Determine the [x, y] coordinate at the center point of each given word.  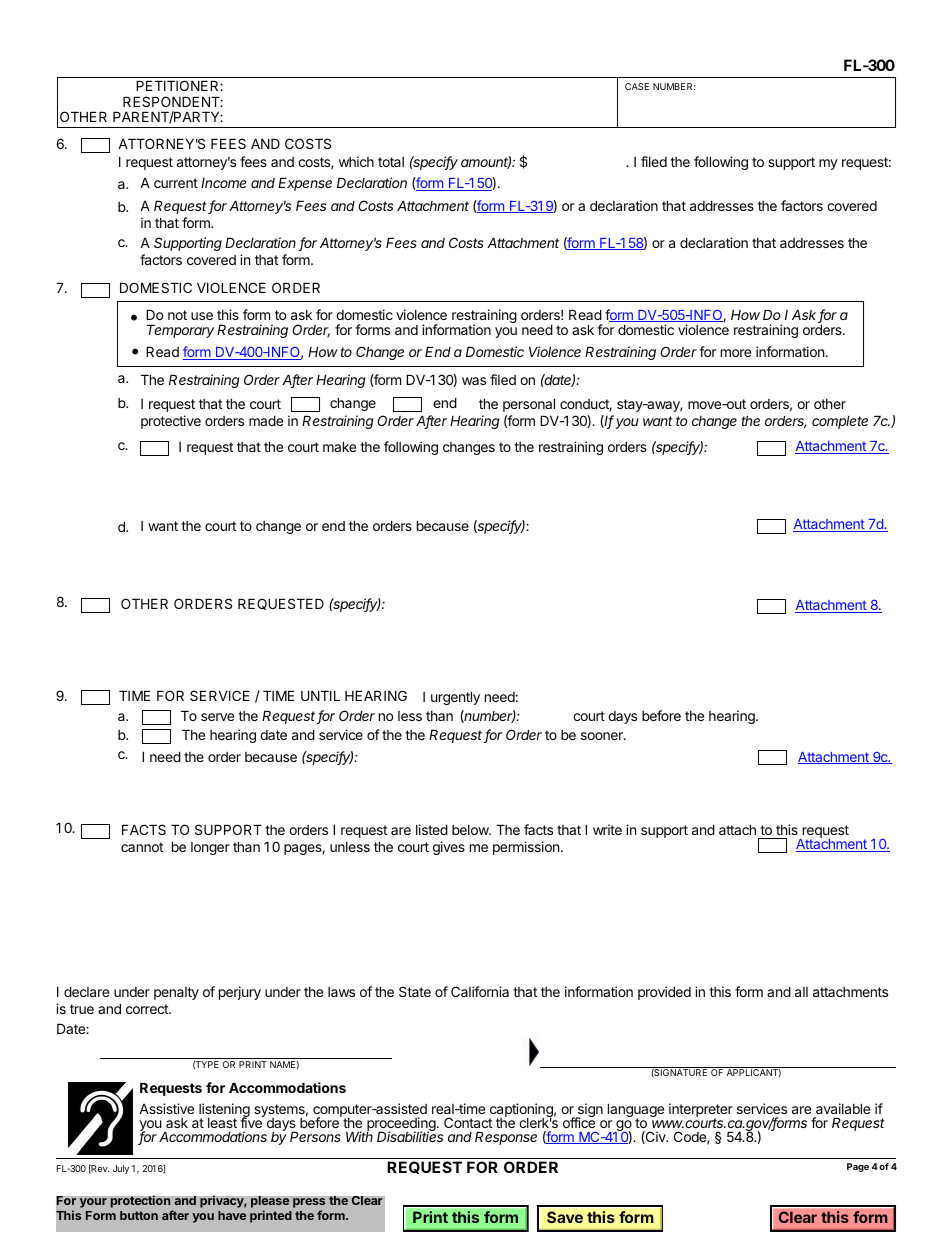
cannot [142, 847]
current [176, 183]
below [471, 830]
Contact [468, 1122]
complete [840, 422]
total [391, 162]
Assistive [166, 1108]
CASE [637, 86]
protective [171, 422]
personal [529, 405]
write [607, 829]
